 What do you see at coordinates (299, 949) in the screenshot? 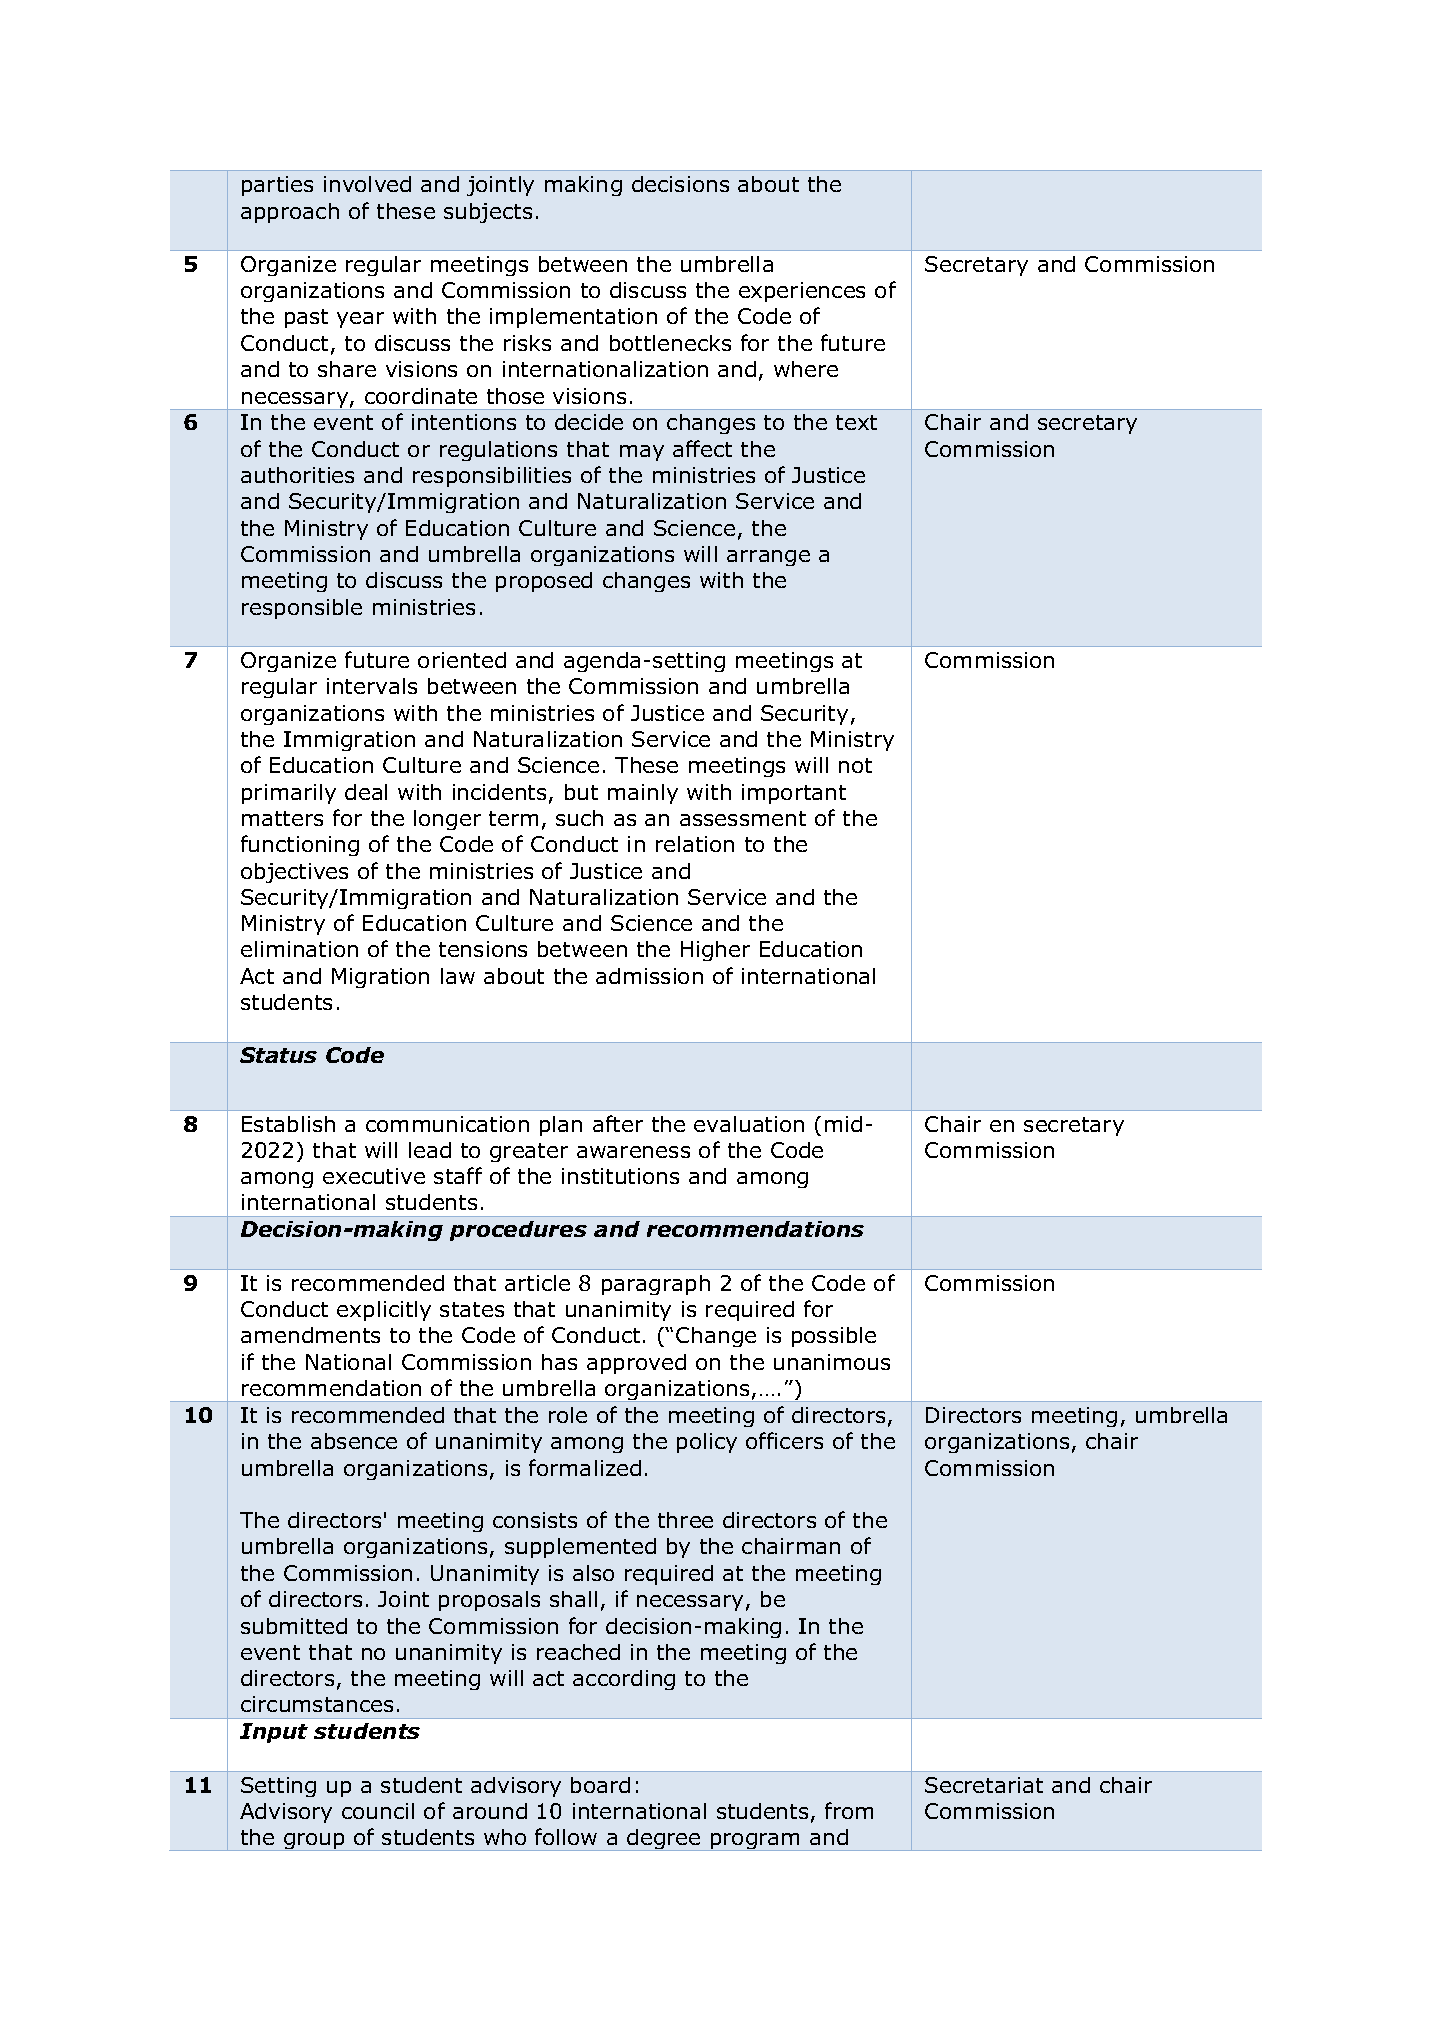
I see `elimination` at bounding box center [299, 949].
